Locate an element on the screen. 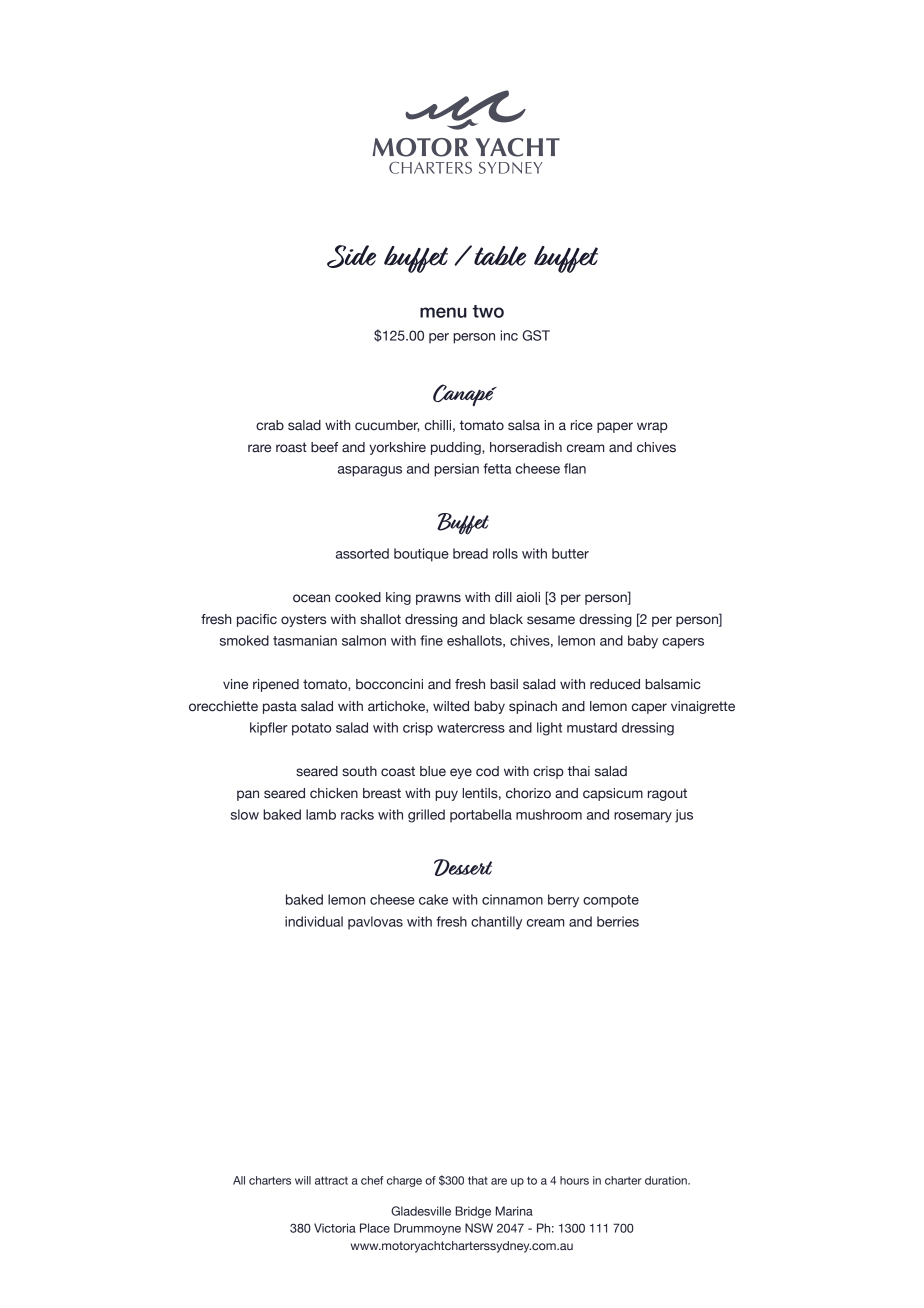  GST is located at coordinates (536, 335).
